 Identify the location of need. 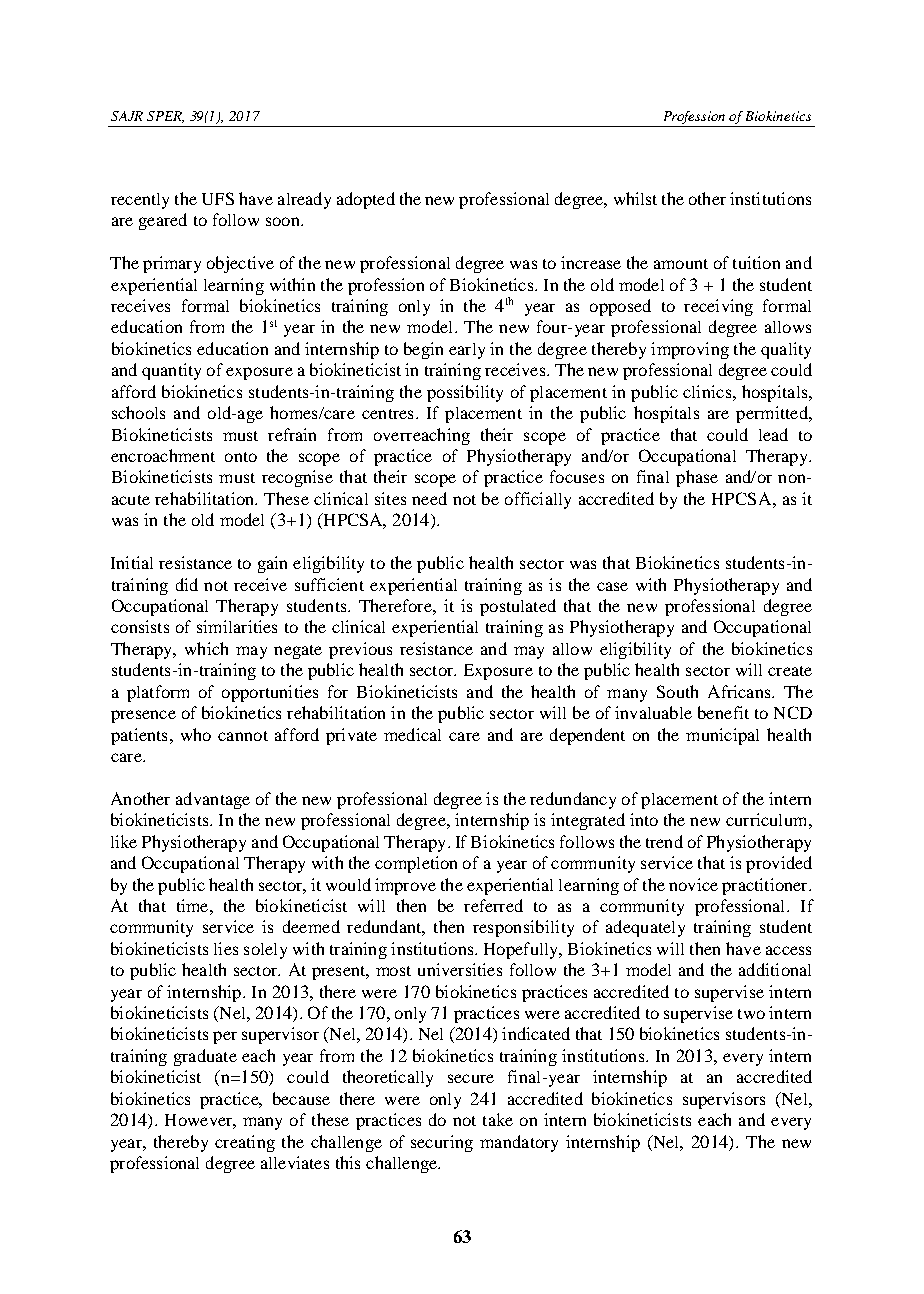
(429, 498).
